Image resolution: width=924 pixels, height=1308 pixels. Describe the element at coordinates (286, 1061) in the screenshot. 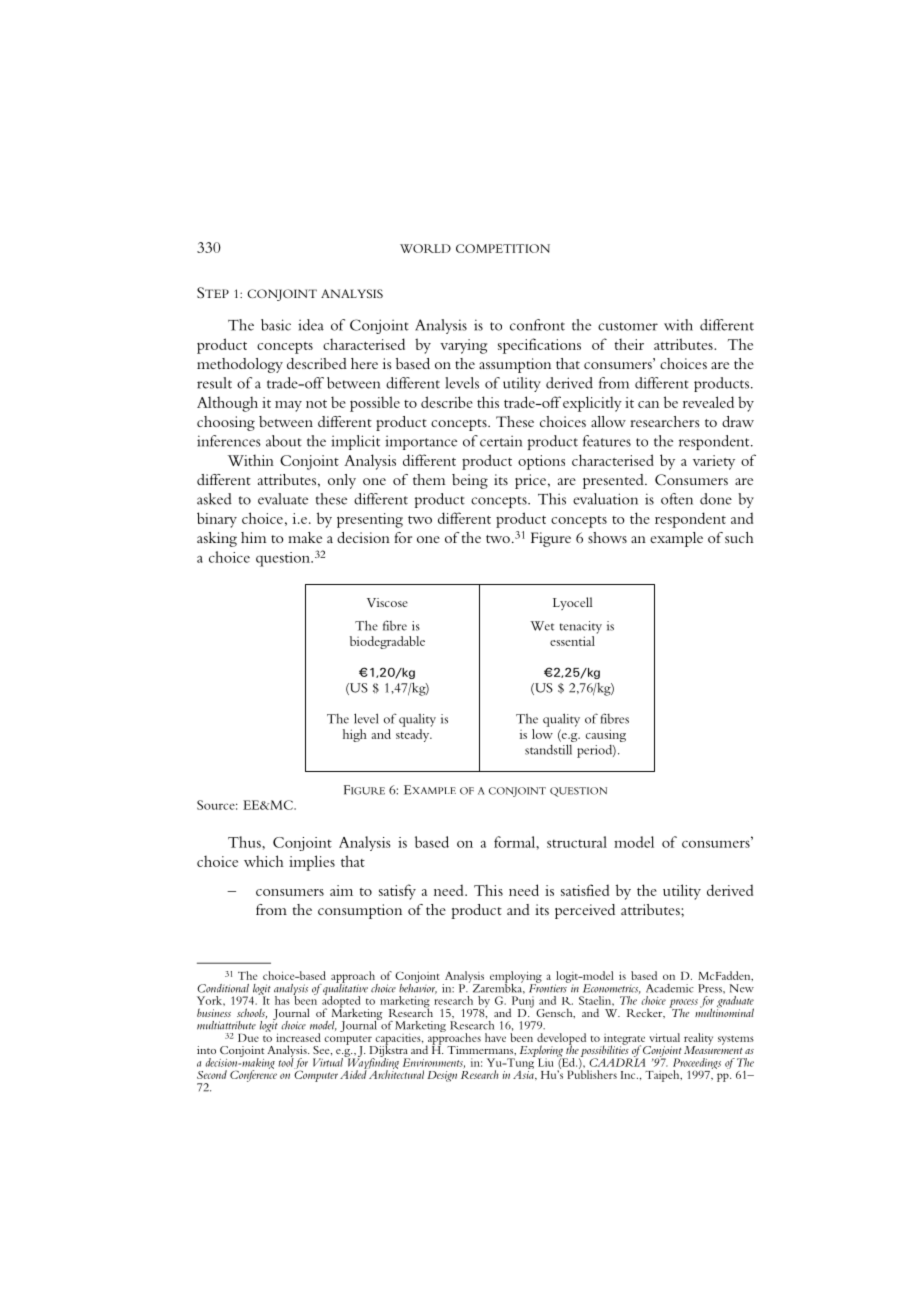

I see `tool` at that location.
